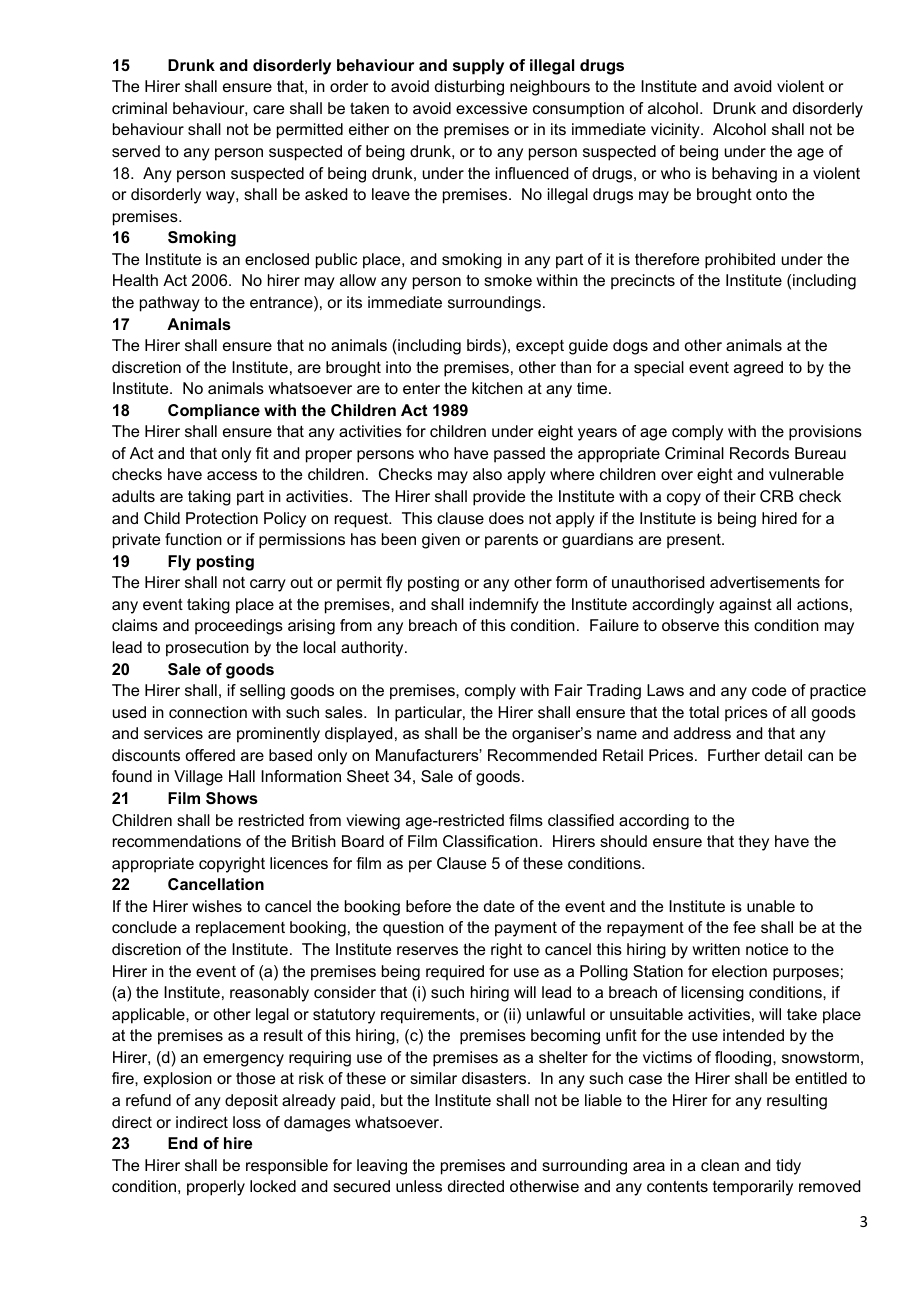 The height and width of the page is (1308, 924). Describe the element at coordinates (268, 109) in the page. I see `care` at that location.
